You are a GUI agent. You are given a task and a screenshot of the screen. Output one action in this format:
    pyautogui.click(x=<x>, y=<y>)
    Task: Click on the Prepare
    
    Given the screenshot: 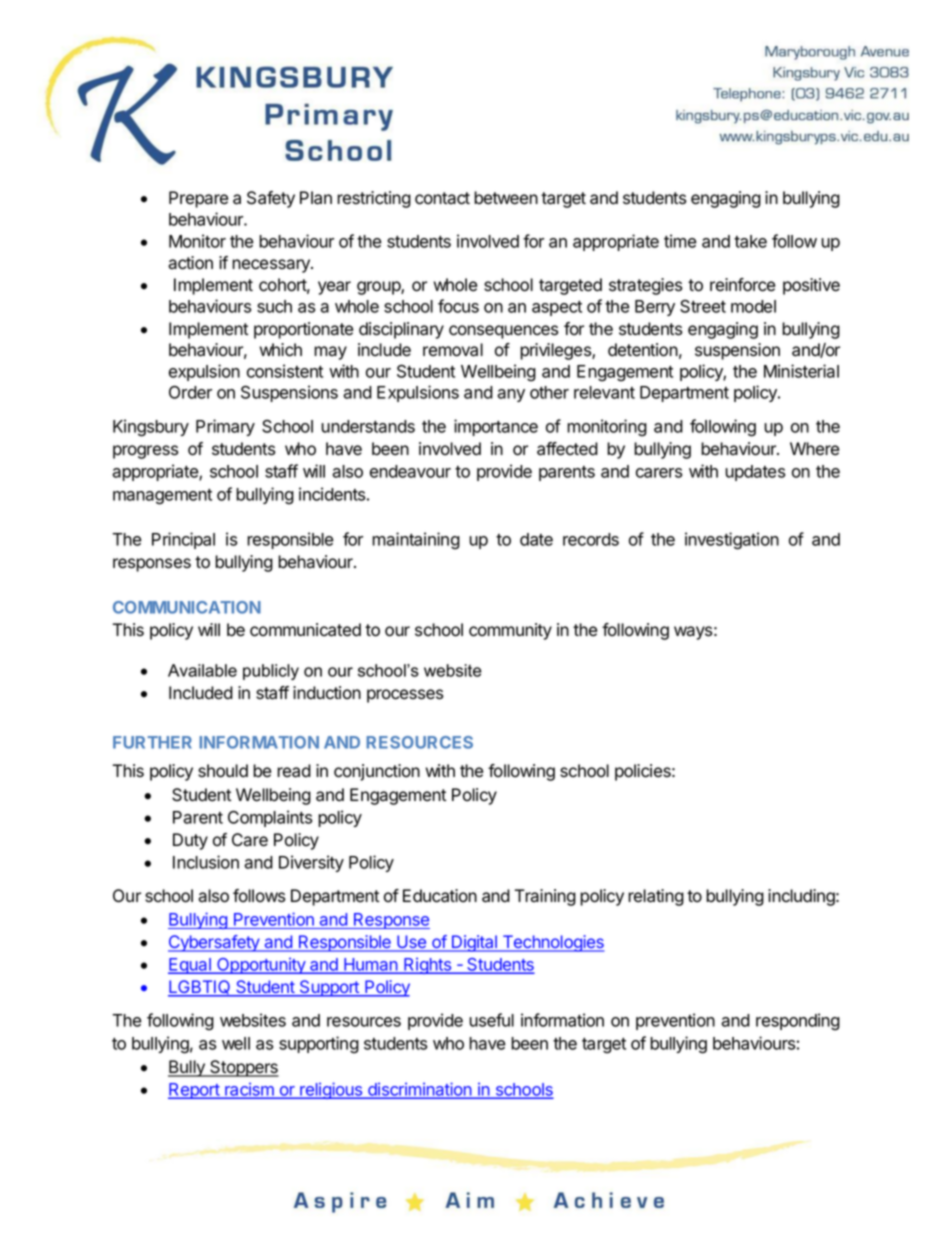 What is the action you would take?
    pyautogui.click(x=198, y=199)
